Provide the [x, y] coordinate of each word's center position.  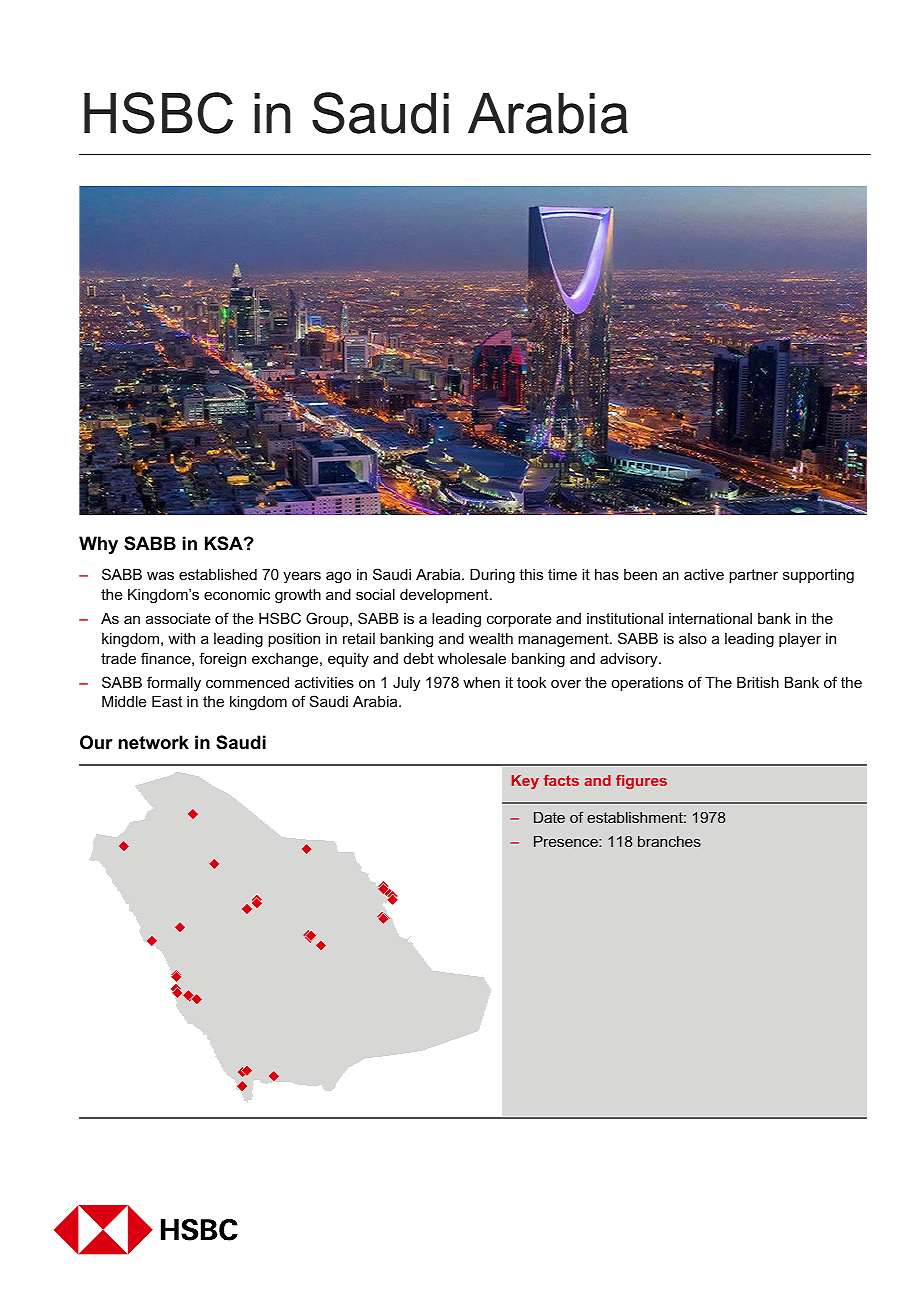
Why [98, 545]
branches [669, 841]
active [704, 574]
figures [641, 782]
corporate [519, 620]
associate [178, 618]
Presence [567, 841]
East [167, 701]
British [758, 682]
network [154, 742]
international [710, 618]
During [492, 576]
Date [549, 817]
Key [525, 782]
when [481, 682]
